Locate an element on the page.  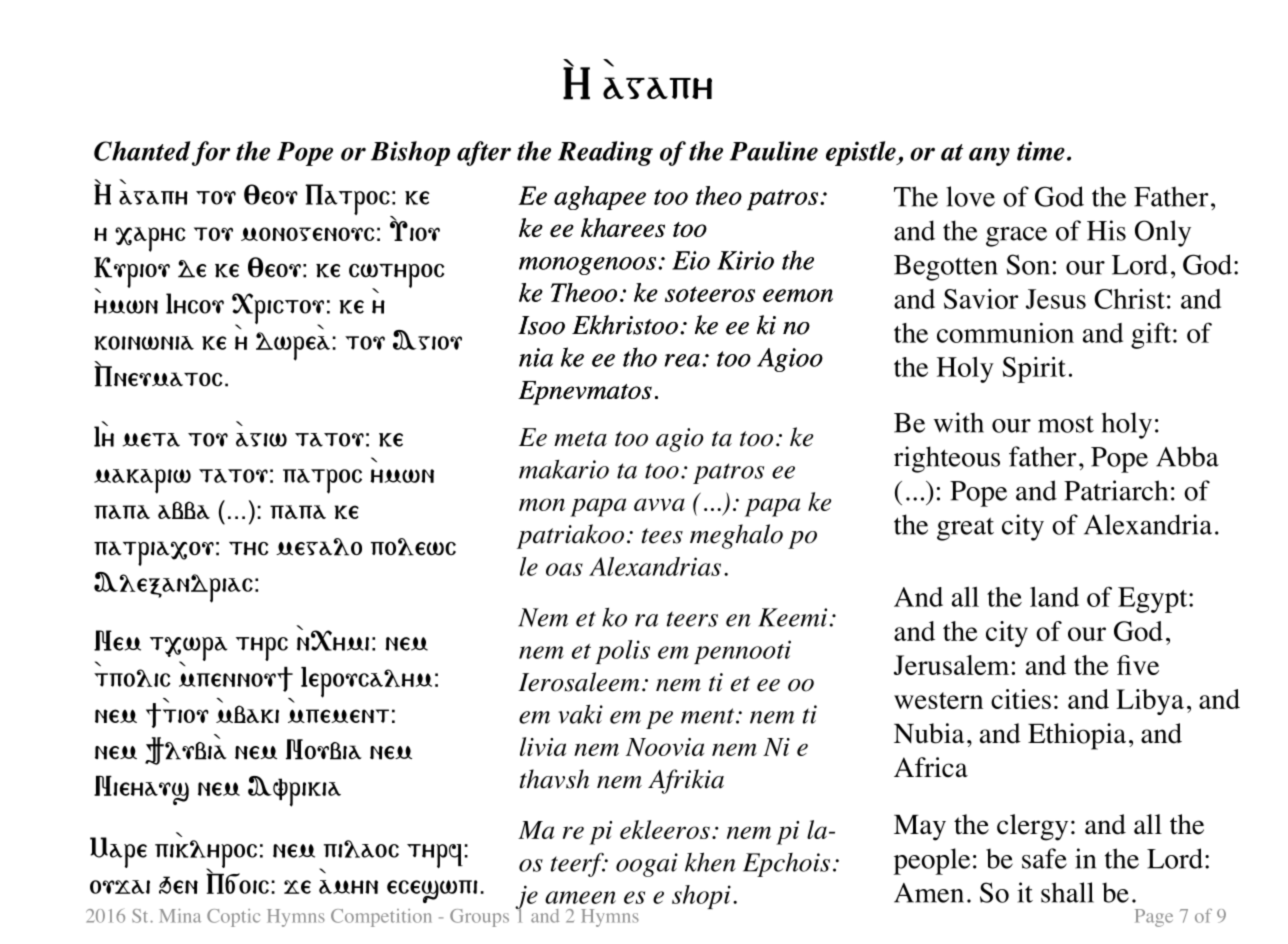
time is located at coordinates (1041, 151).
